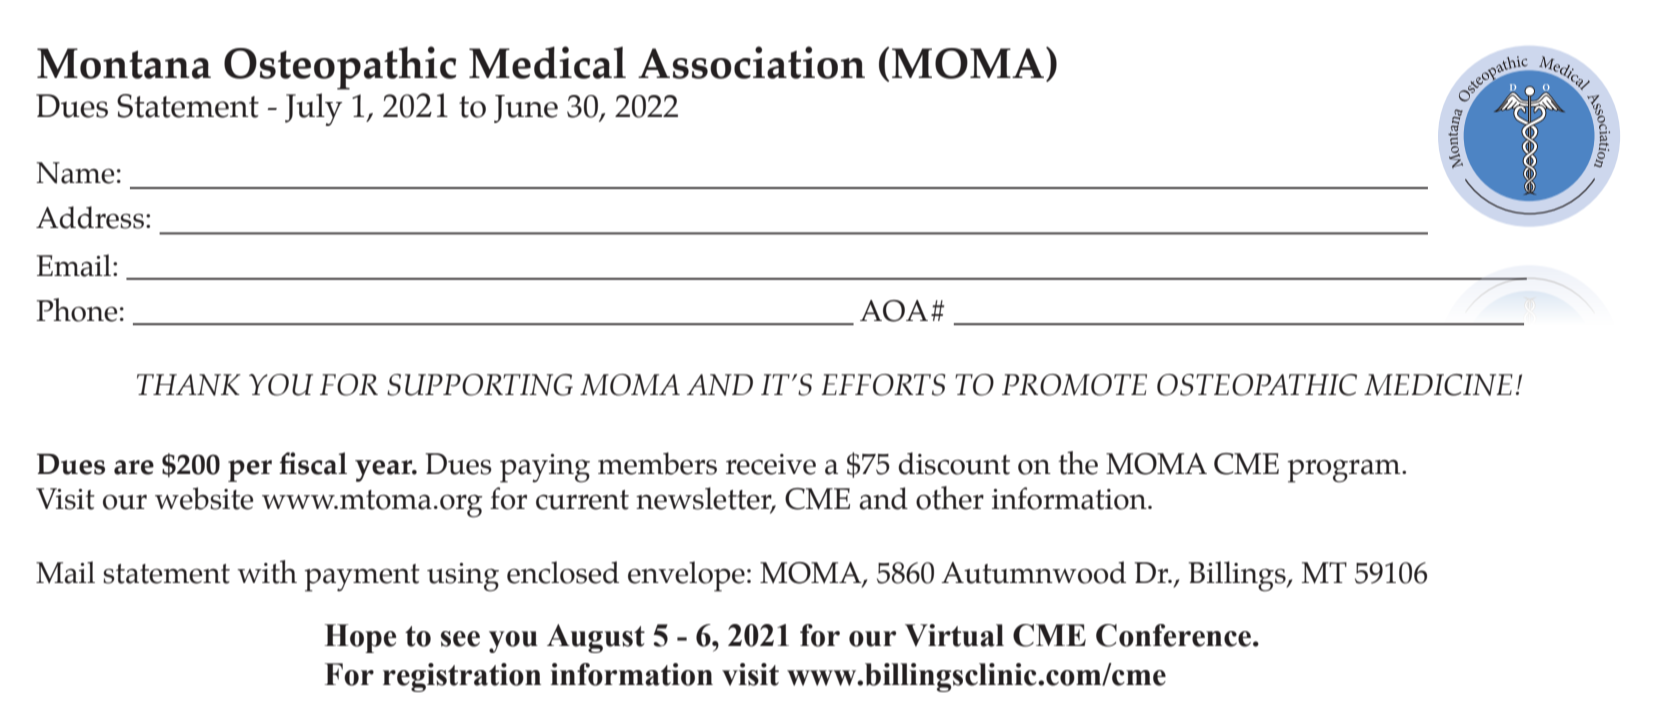 Image resolution: width=1659 pixels, height=721 pixels. Describe the element at coordinates (361, 638) in the screenshot. I see `Hope` at that location.
